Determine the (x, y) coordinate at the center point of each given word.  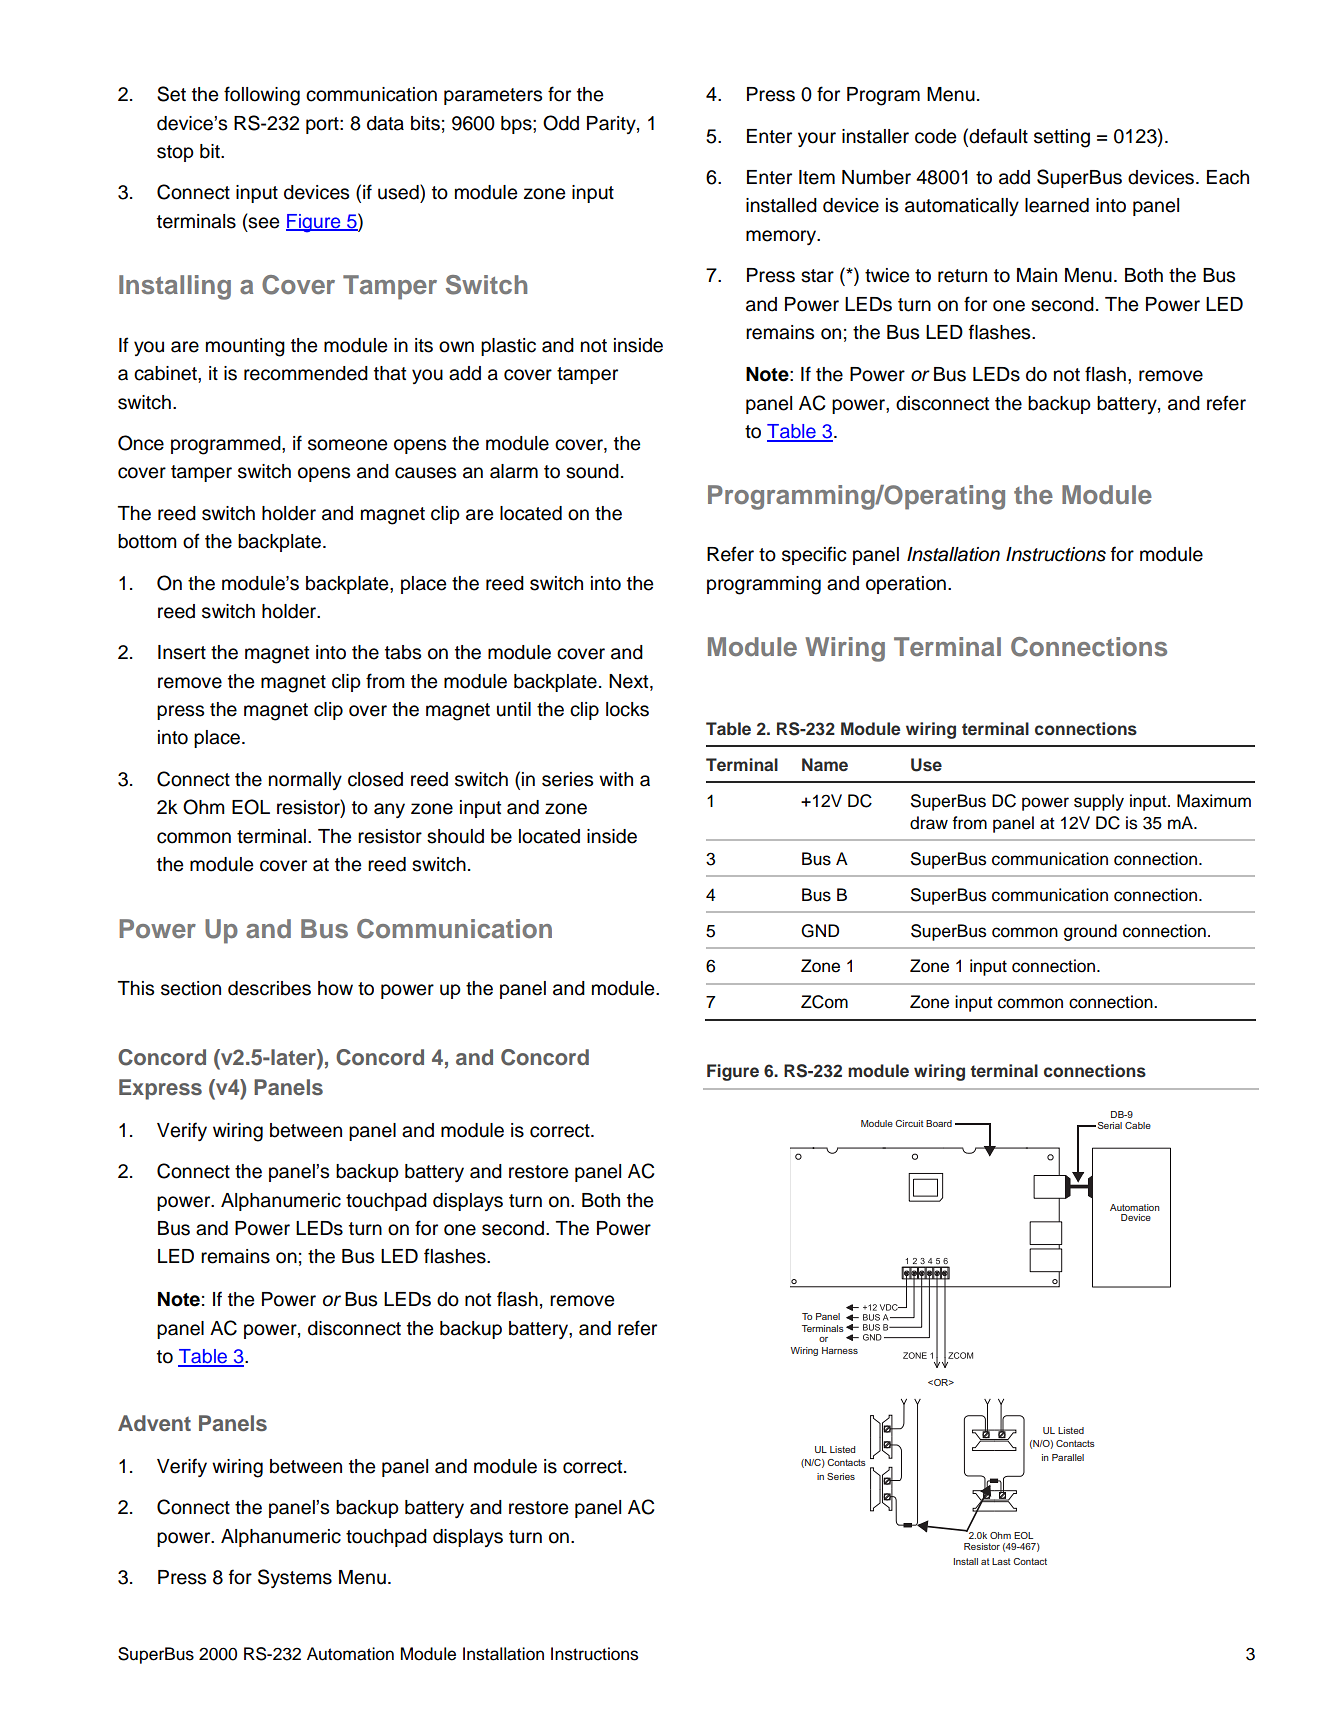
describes (269, 988)
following (262, 96)
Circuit (909, 1123)
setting (1062, 138)
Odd (561, 123)
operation (906, 585)
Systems (295, 1578)
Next (630, 681)
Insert (182, 652)
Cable (1138, 1125)
